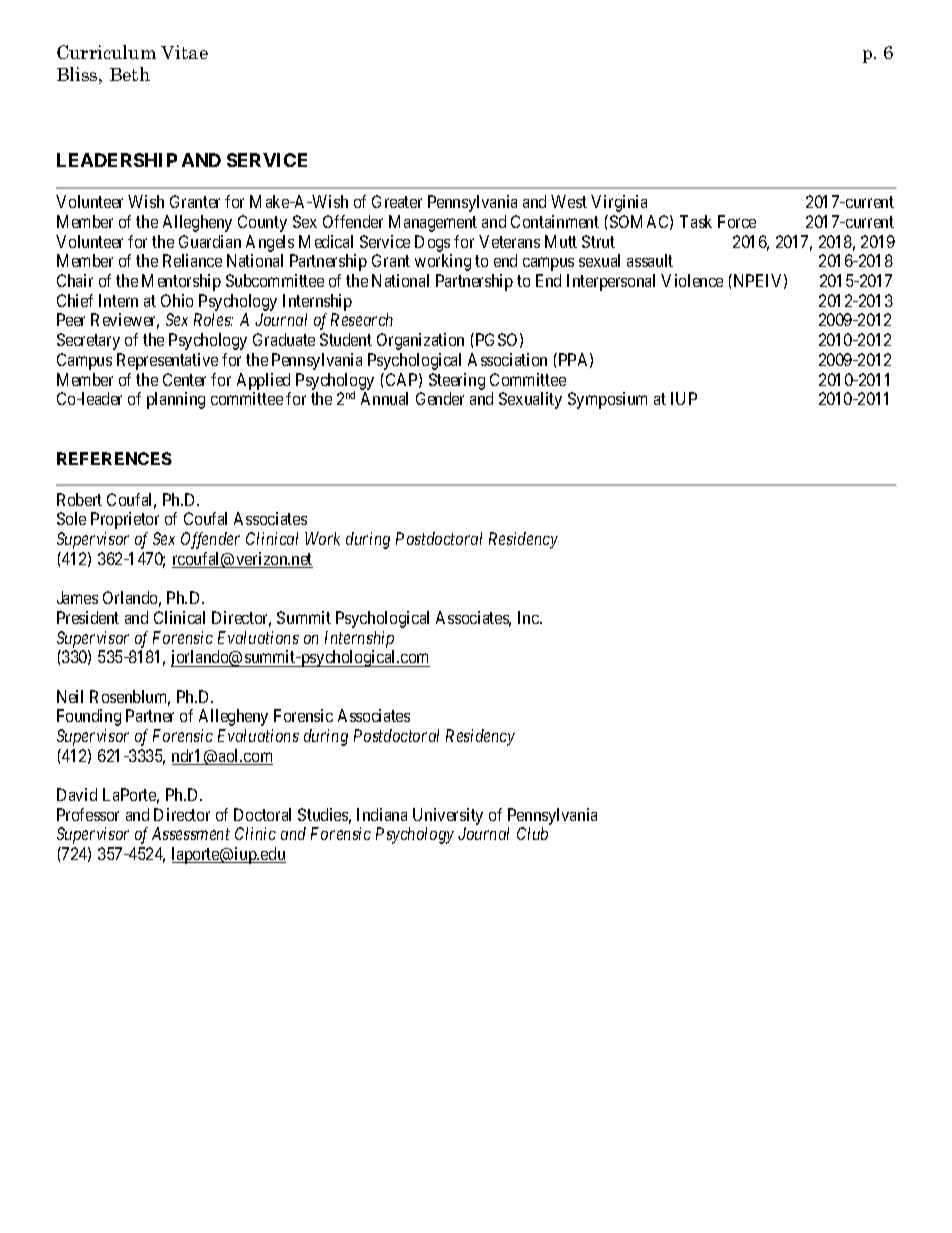 The image size is (952, 1233). What do you see at coordinates (607, 400) in the screenshot?
I see `Symposium` at bounding box center [607, 400].
